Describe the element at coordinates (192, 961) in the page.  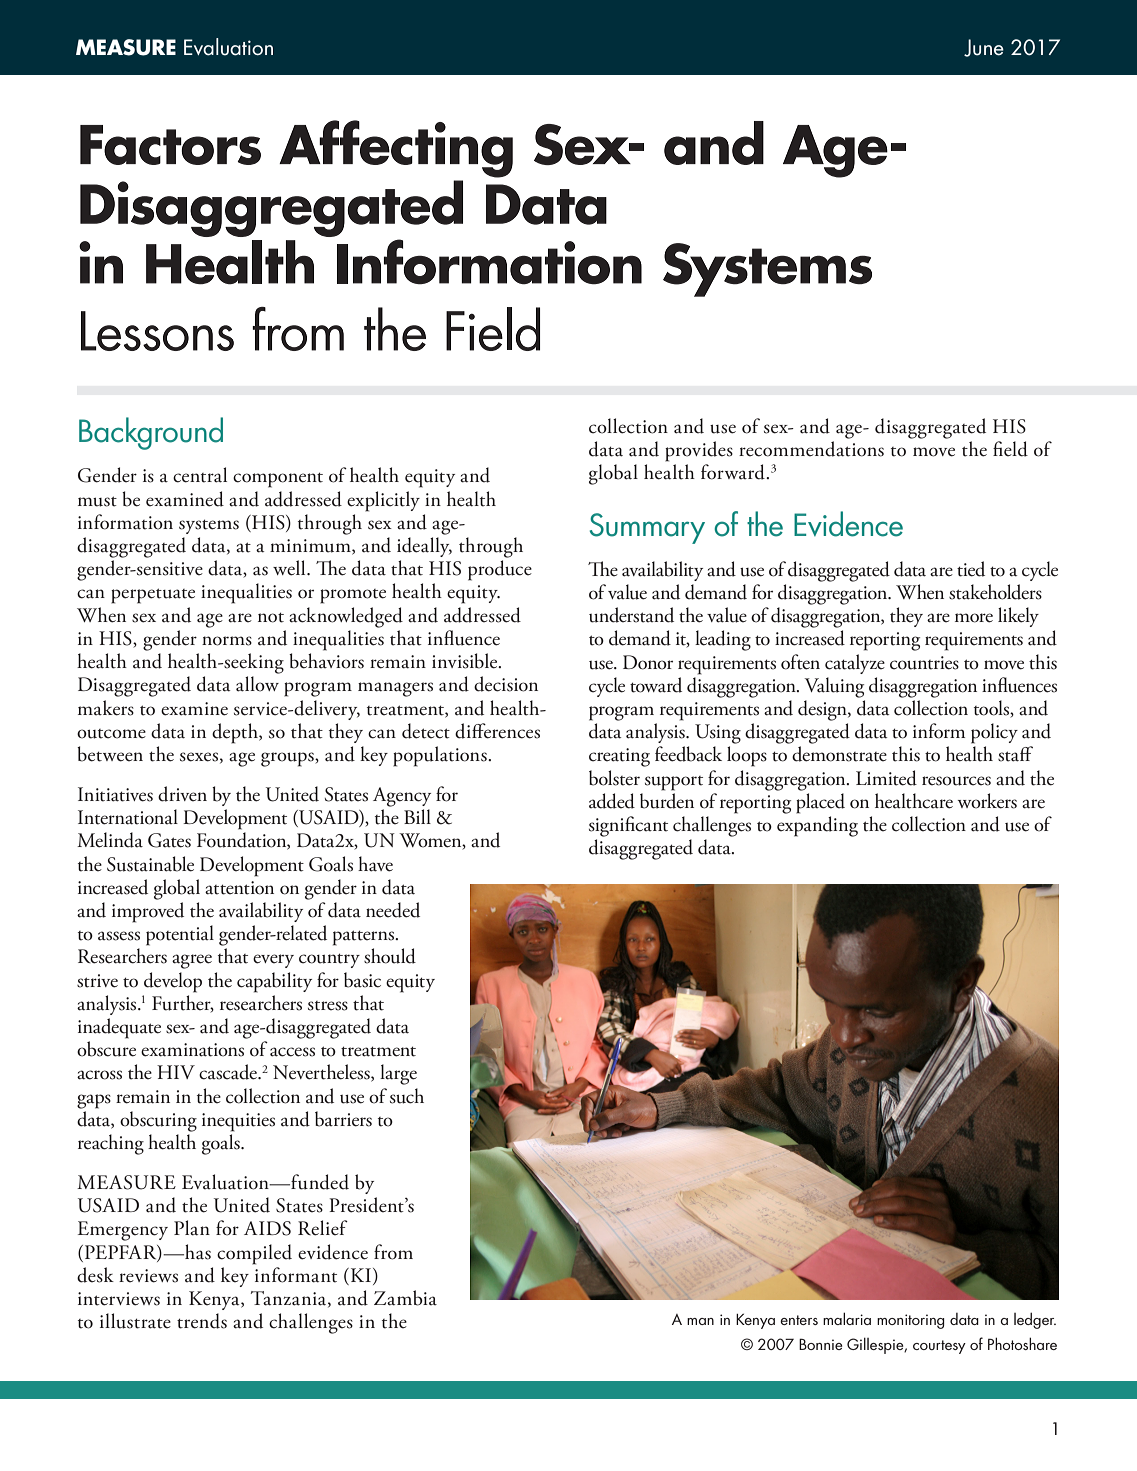
I see `agree` at that location.
